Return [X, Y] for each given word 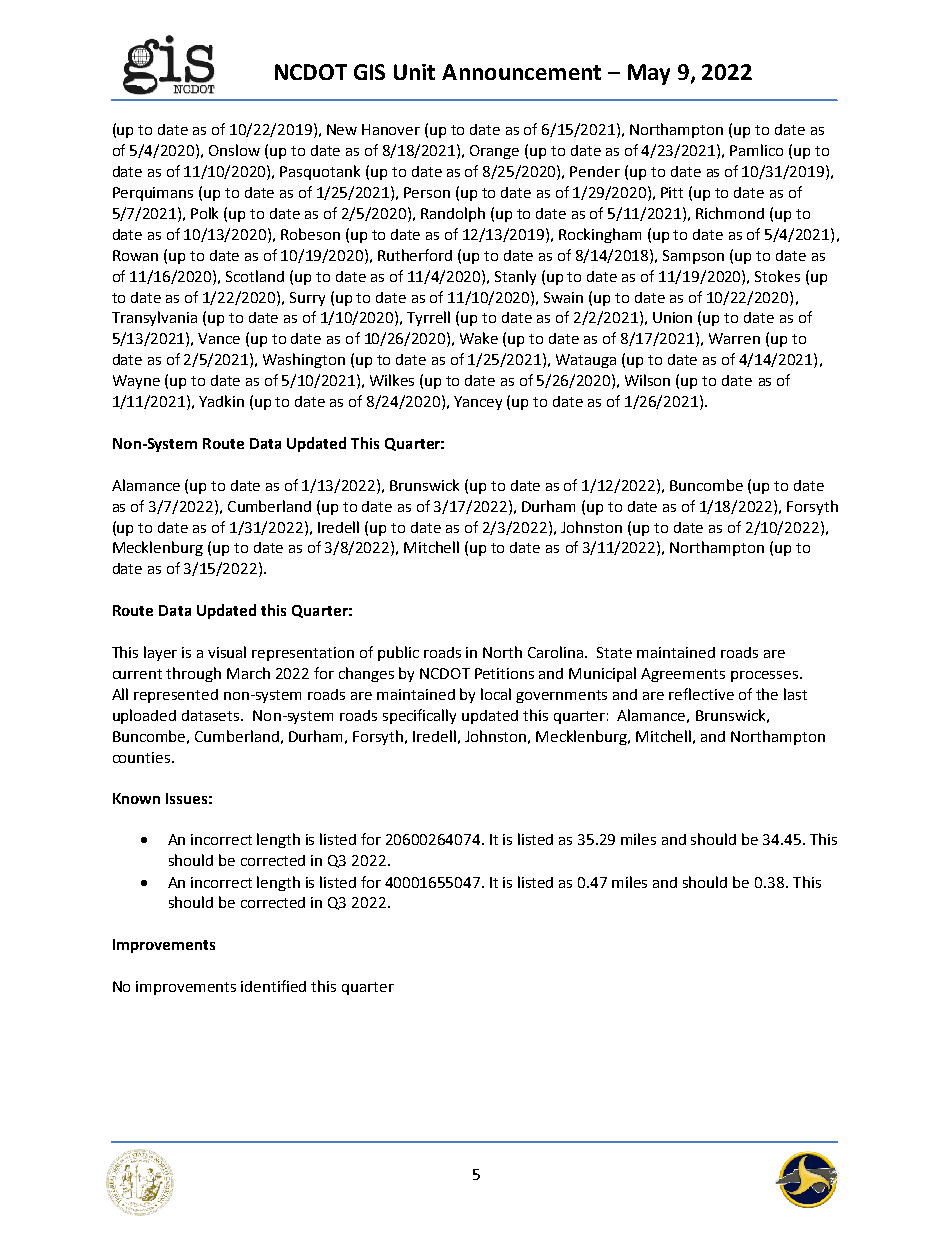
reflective [701, 694]
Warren [734, 338]
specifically [419, 716]
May [649, 74]
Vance [219, 338]
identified [273, 986]
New [342, 129]
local [496, 694]
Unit [414, 72]
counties [143, 757]
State [614, 652]
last [795, 694]
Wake [479, 338]
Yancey [478, 403]
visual [227, 652]
